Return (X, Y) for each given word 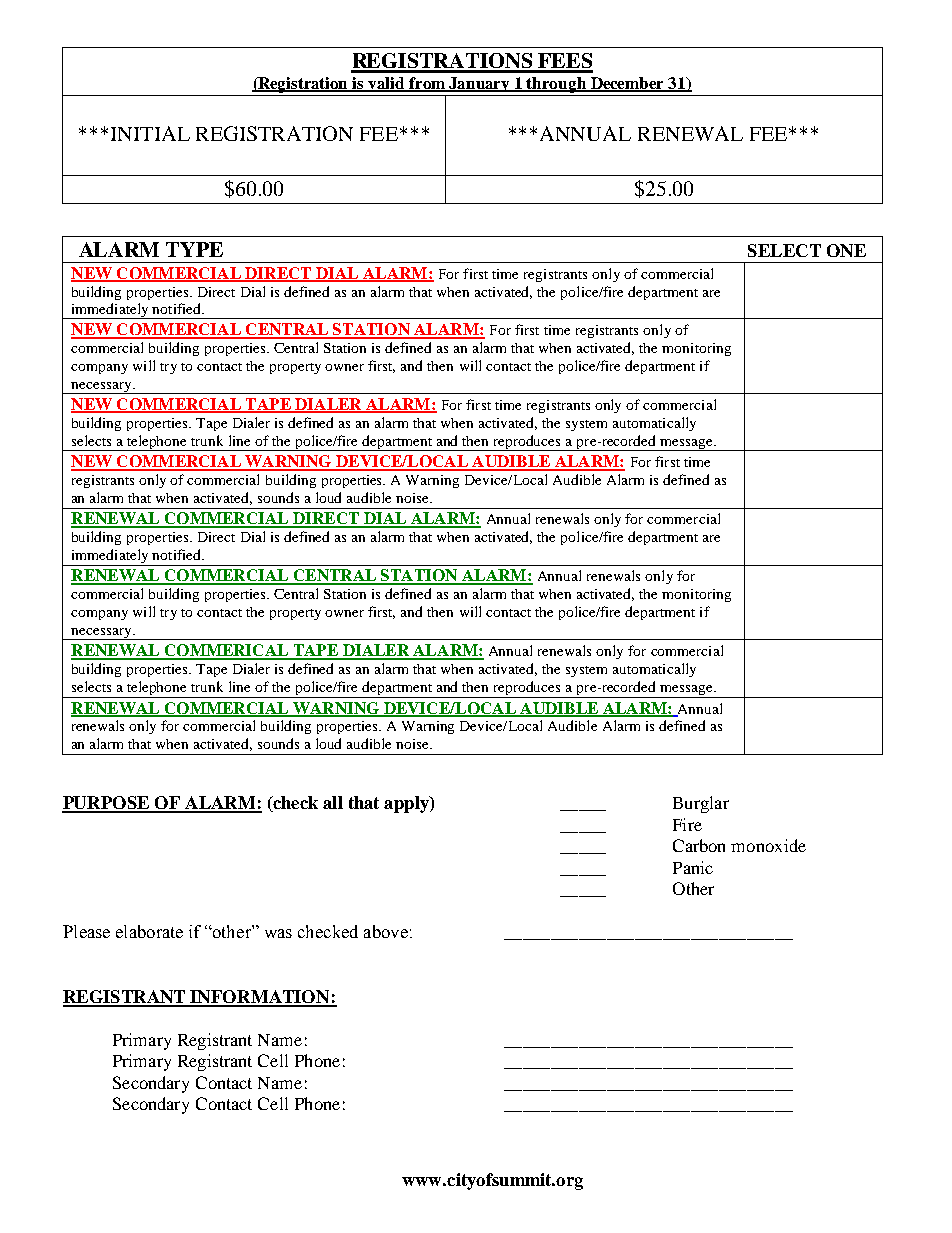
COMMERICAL (226, 651)
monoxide (768, 845)
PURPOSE (107, 804)
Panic (693, 867)
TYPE (194, 249)
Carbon (699, 845)
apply (407, 804)
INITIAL (150, 133)
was (278, 933)
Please (86, 931)
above (386, 931)
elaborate (149, 931)
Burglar (701, 804)
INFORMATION (260, 998)
